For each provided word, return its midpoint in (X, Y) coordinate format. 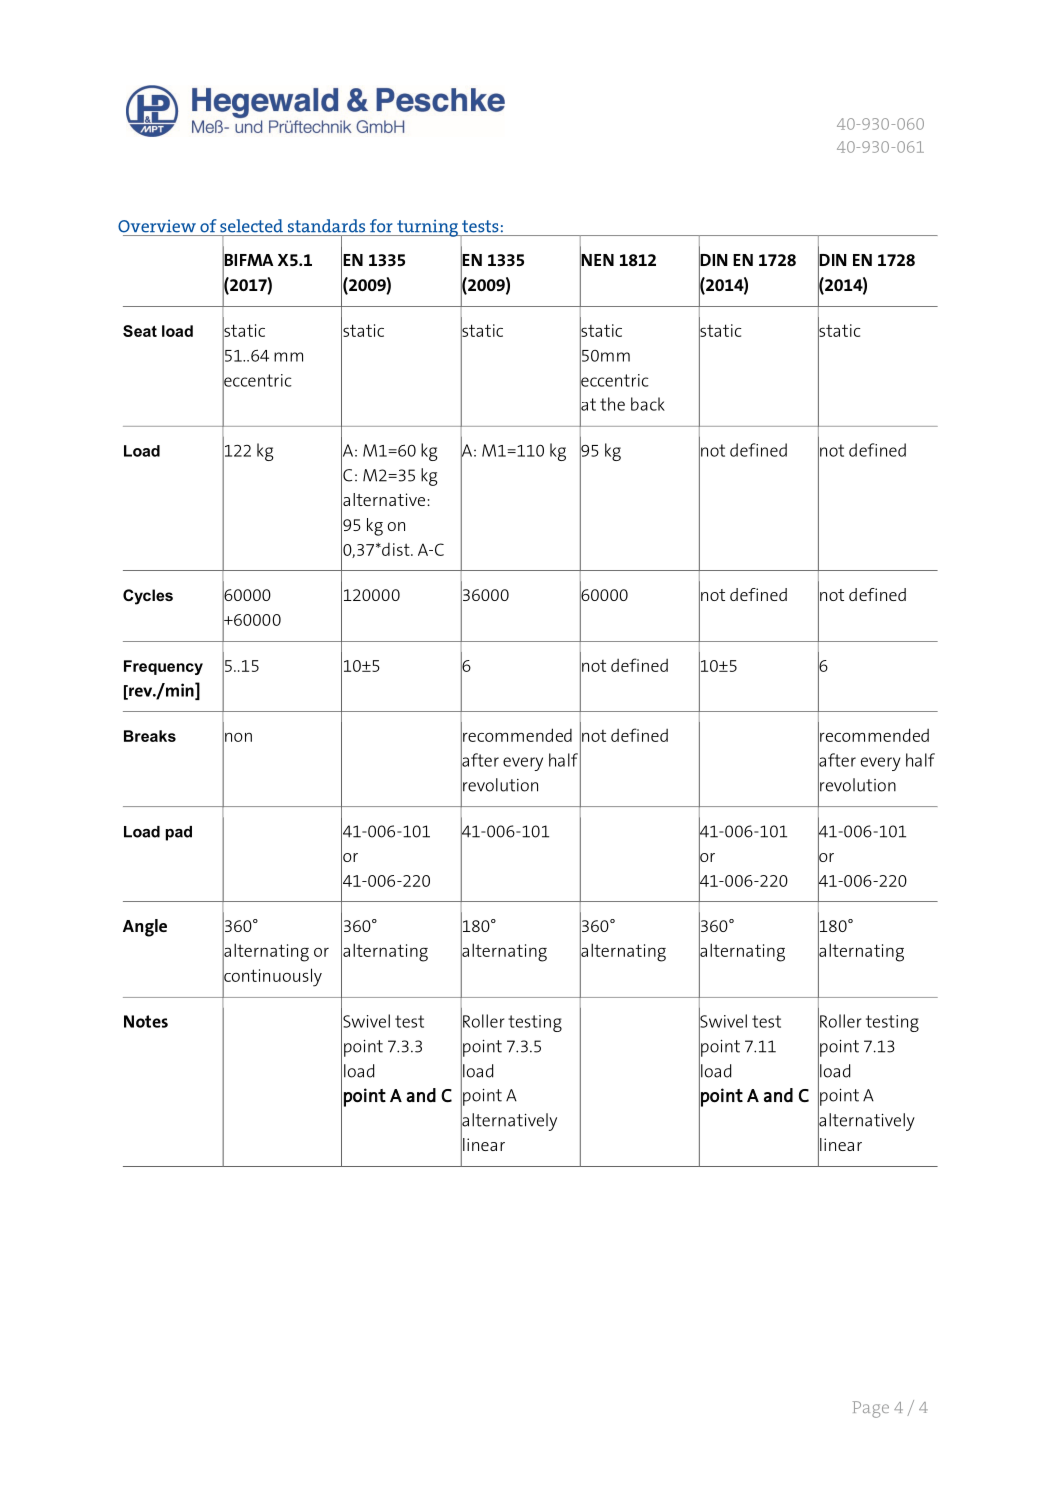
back (648, 404)
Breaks (150, 736)
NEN (597, 260)
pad (179, 833)
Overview (157, 226)
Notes (146, 1021)
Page (871, 1409)
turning (427, 228)
